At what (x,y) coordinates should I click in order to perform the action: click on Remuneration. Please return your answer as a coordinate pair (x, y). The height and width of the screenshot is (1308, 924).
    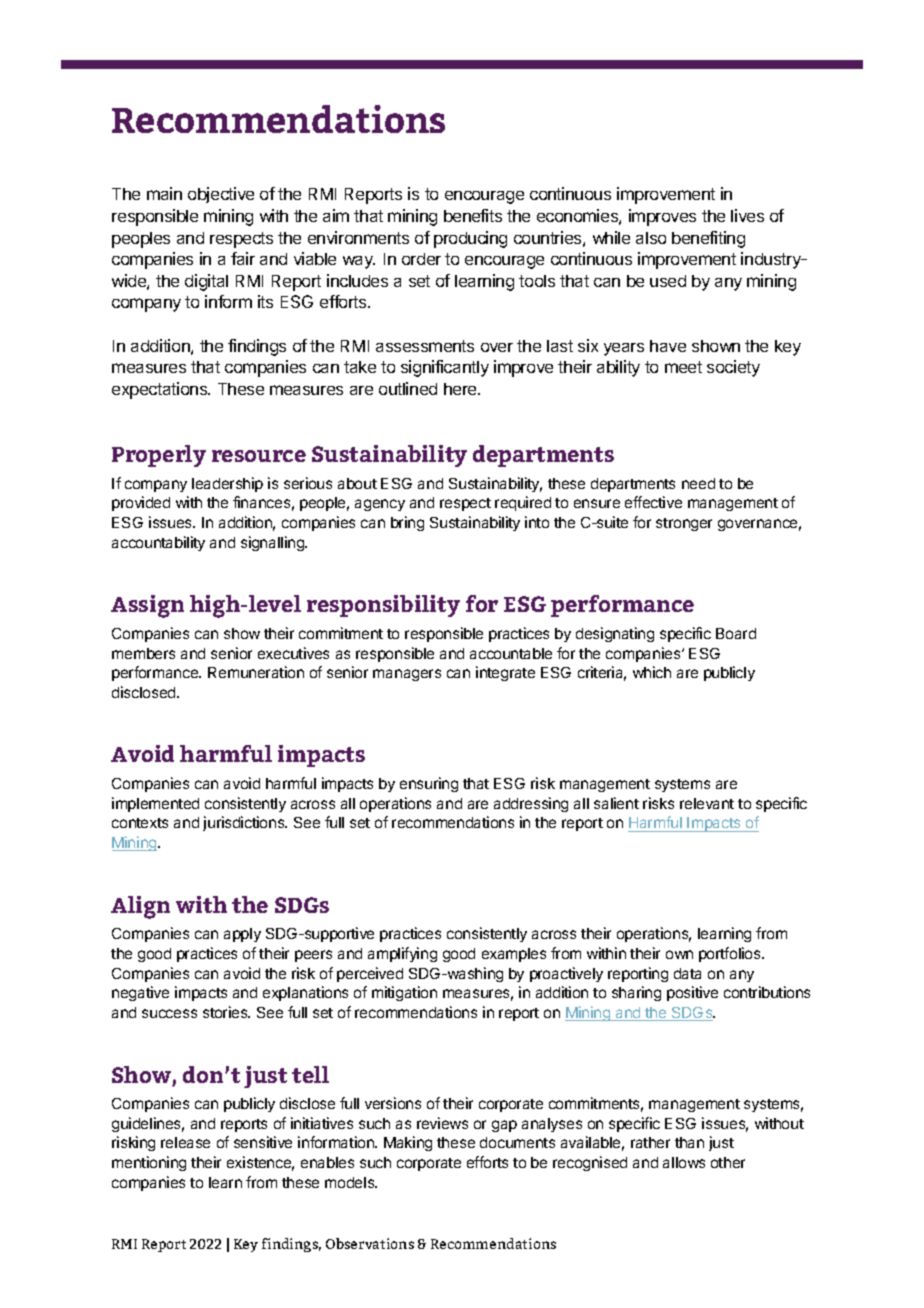
    Looking at the image, I should click on (256, 672).
